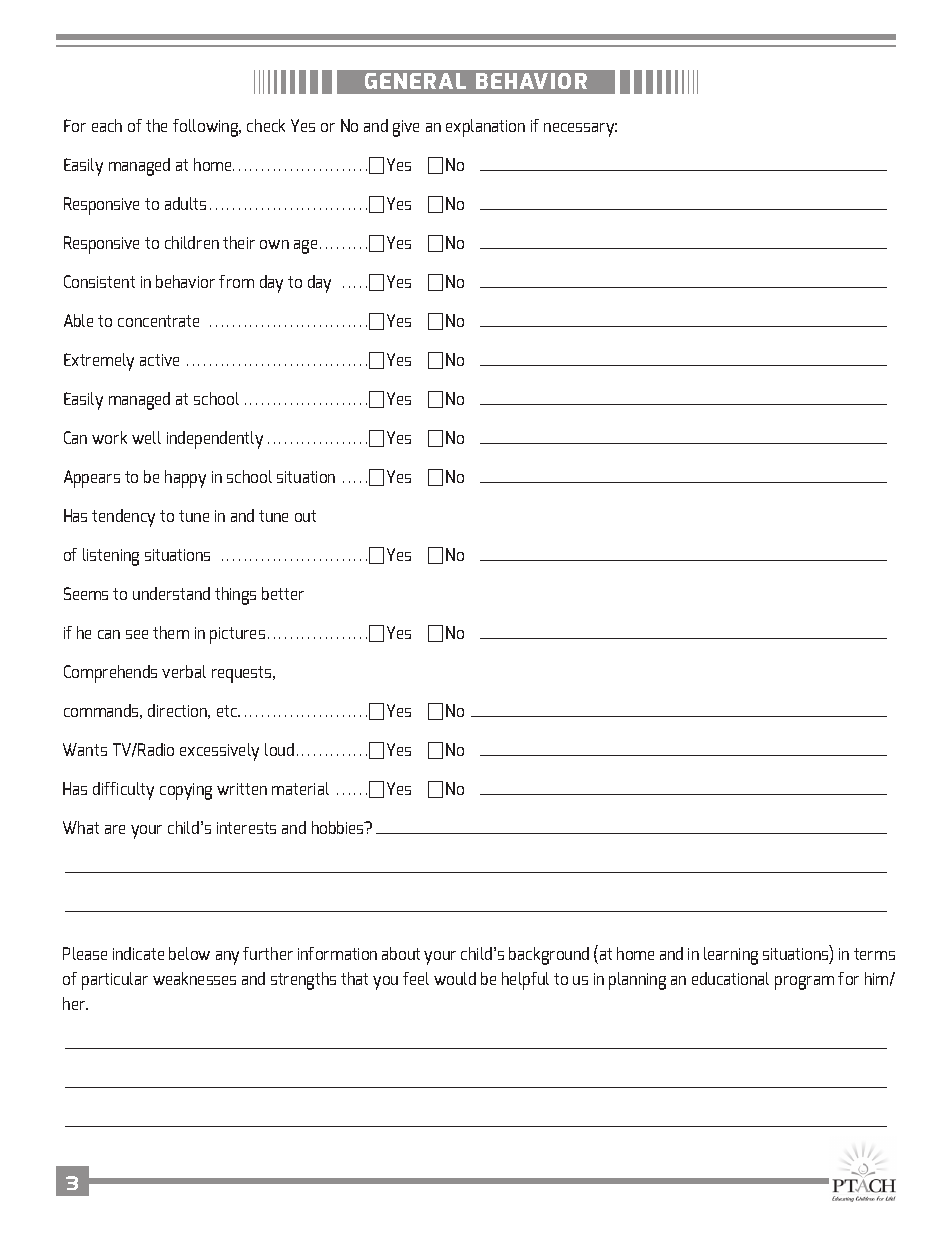  Describe the element at coordinates (455, 978) in the screenshot. I see `would` at that location.
